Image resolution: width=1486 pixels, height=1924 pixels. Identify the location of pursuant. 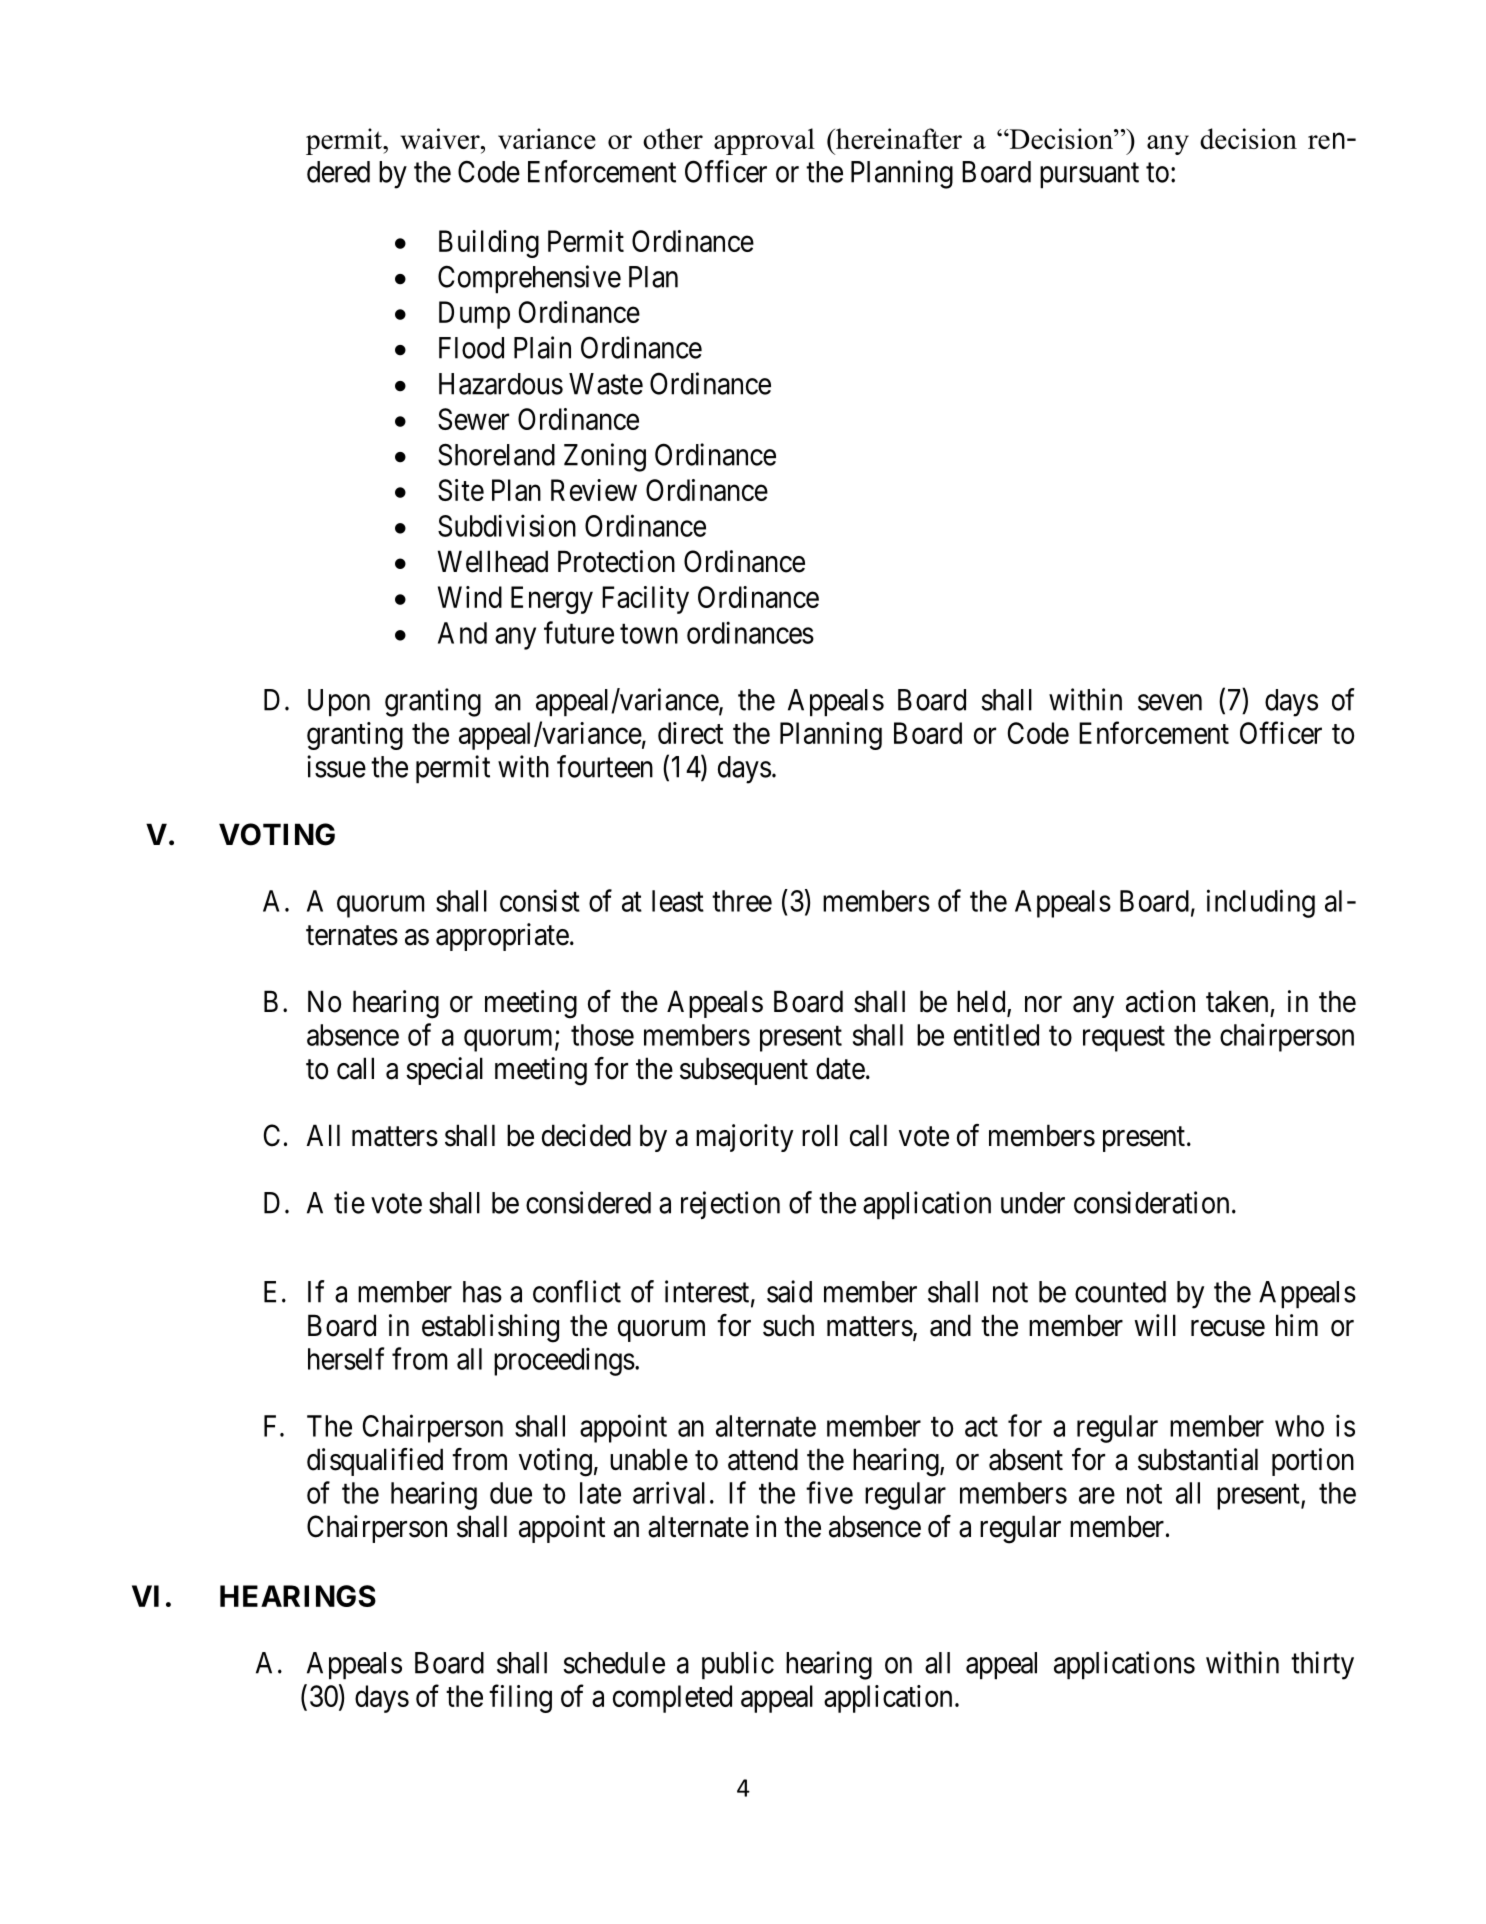
(1089, 176).
